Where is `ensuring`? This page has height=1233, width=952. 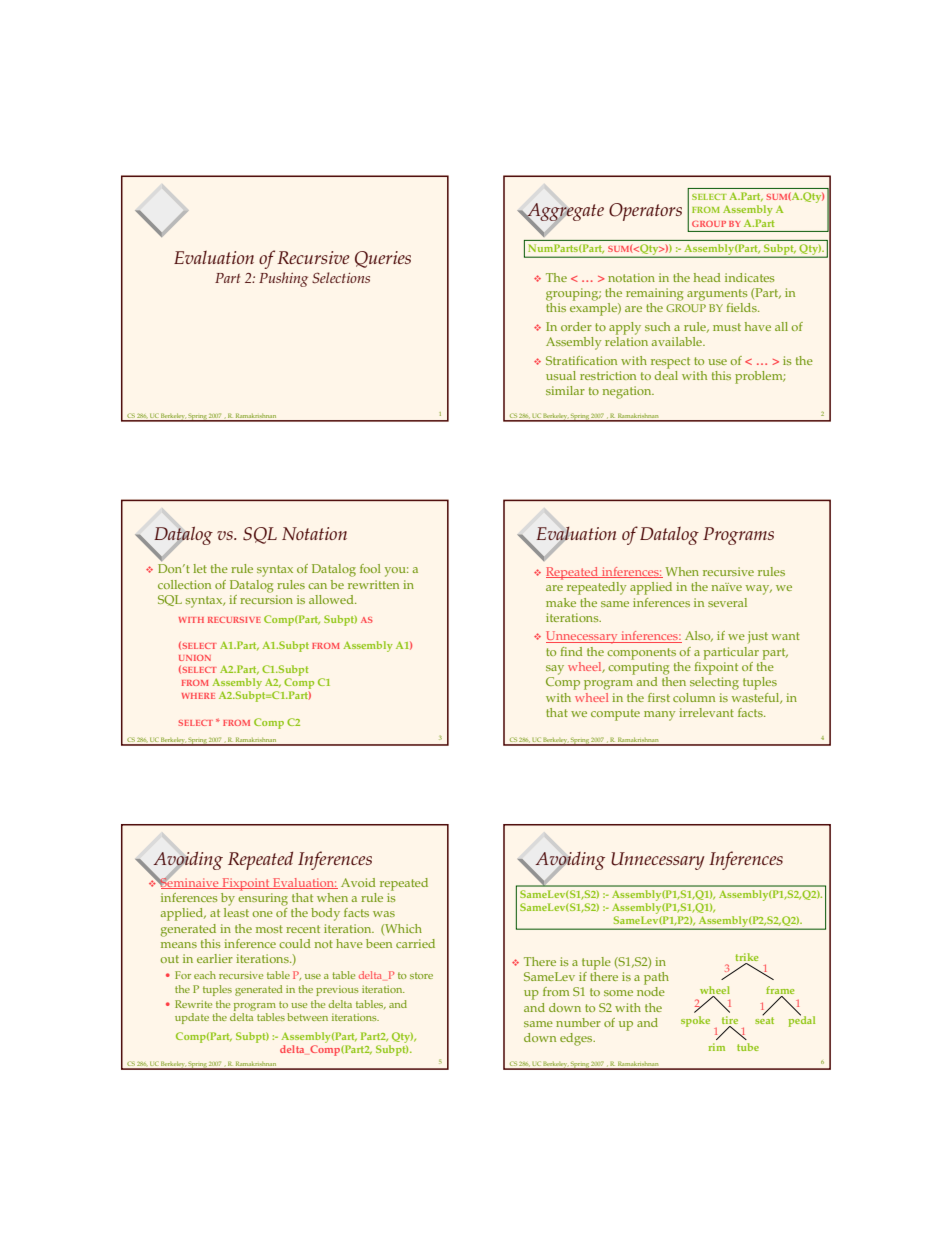 ensuring is located at coordinates (263, 899).
